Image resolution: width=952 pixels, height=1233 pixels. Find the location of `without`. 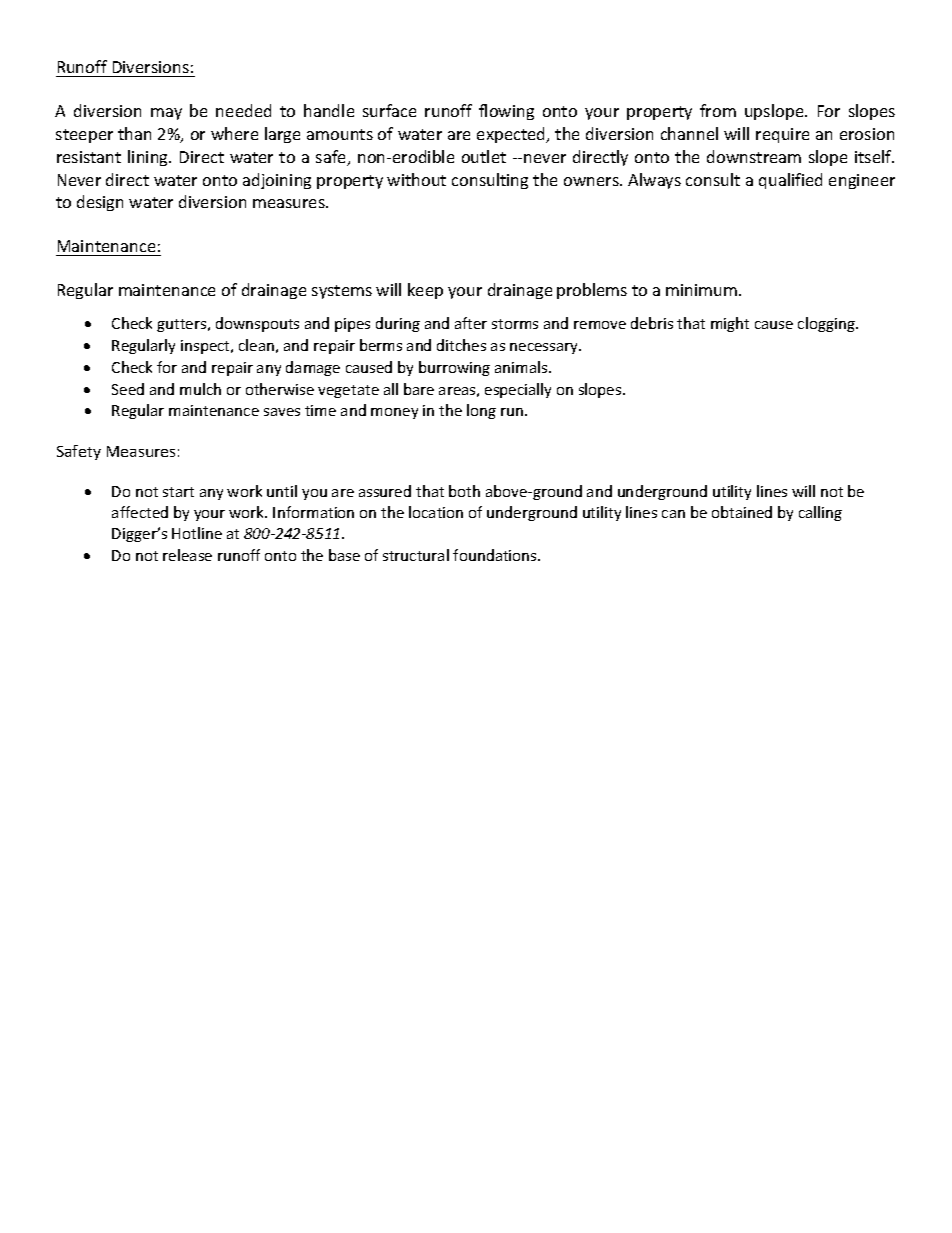

without is located at coordinates (416, 179).
